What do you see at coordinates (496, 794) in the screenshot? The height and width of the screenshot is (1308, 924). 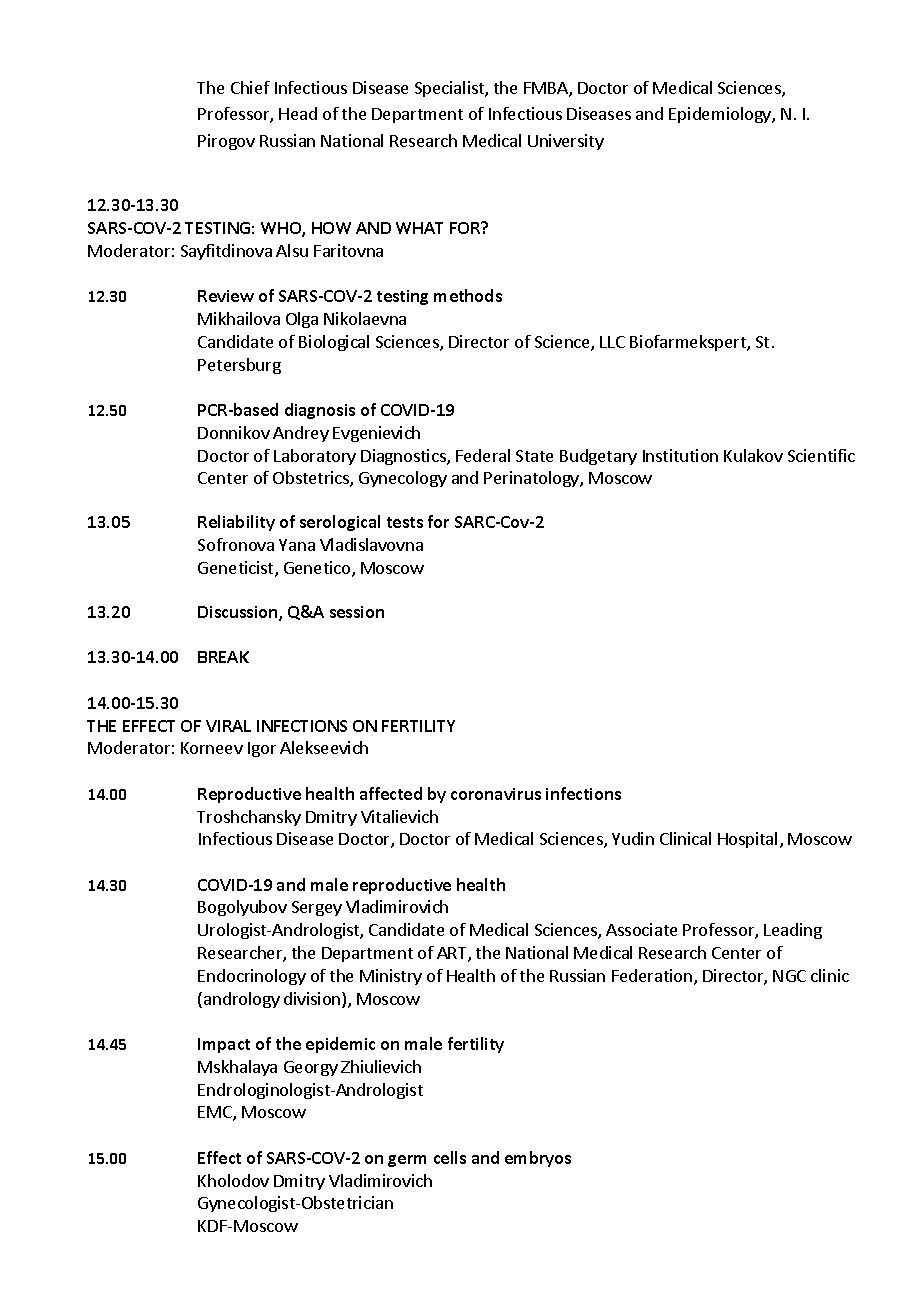 I see `coronavirus` at bounding box center [496, 794].
